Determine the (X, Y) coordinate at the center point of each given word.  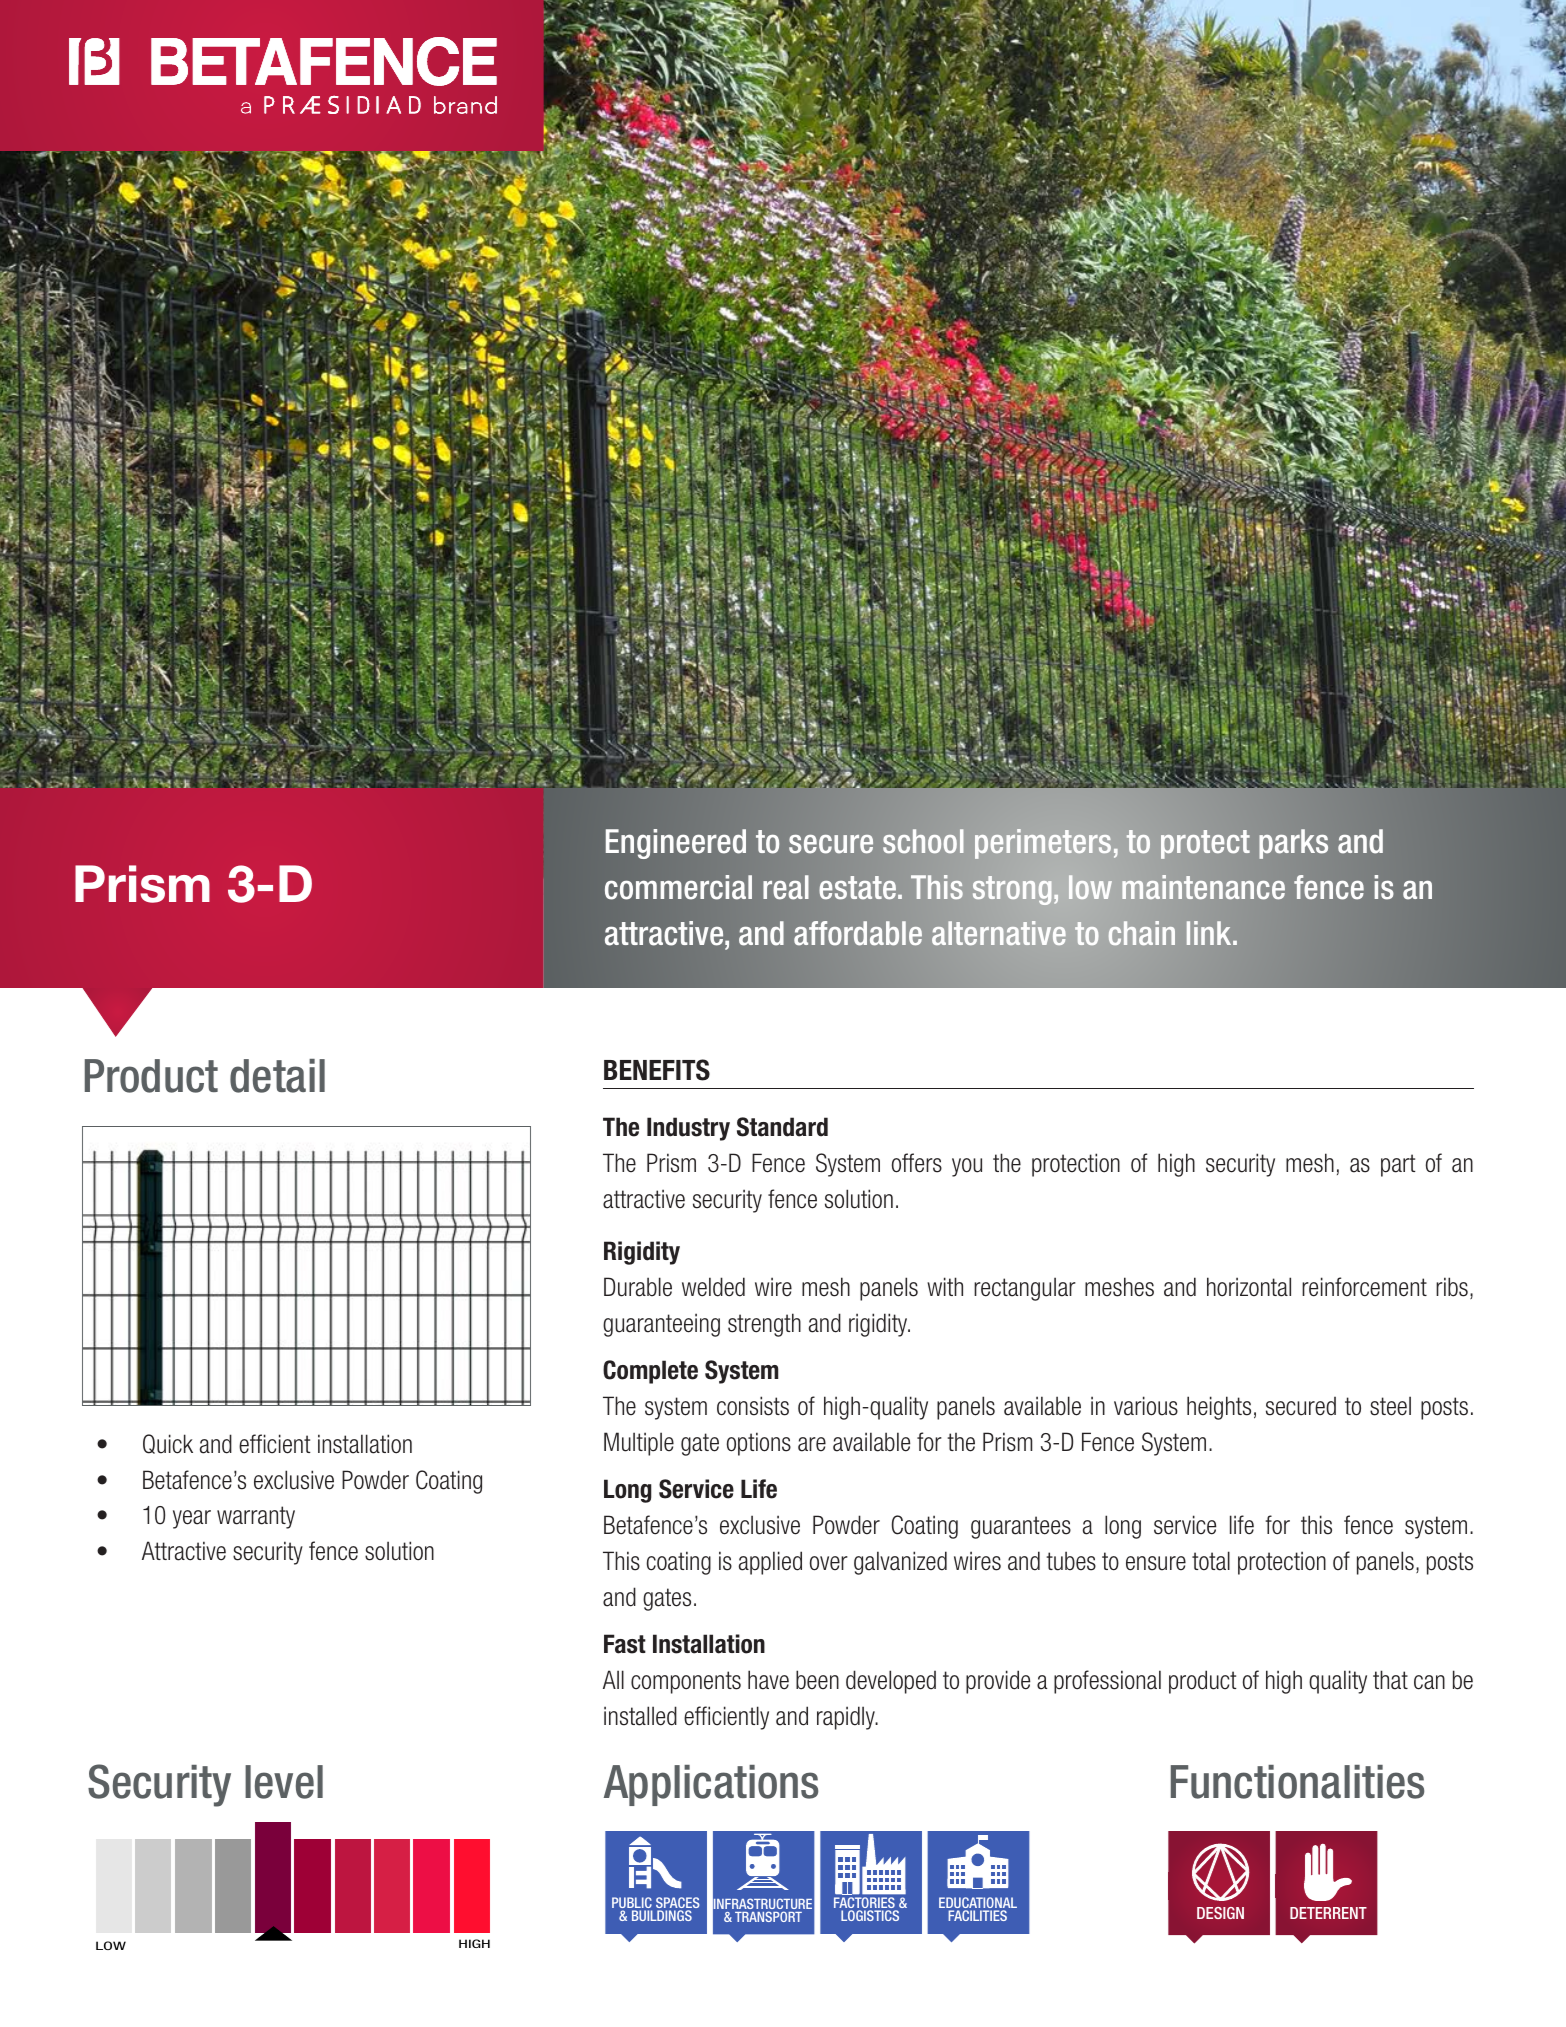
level (284, 1782)
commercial (678, 887)
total (1211, 1561)
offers (917, 1163)
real (786, 887)
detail (277, 1076)
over (829, 1563)
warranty (256, 1517)
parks (1293, 844)
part (1398, 1165)
